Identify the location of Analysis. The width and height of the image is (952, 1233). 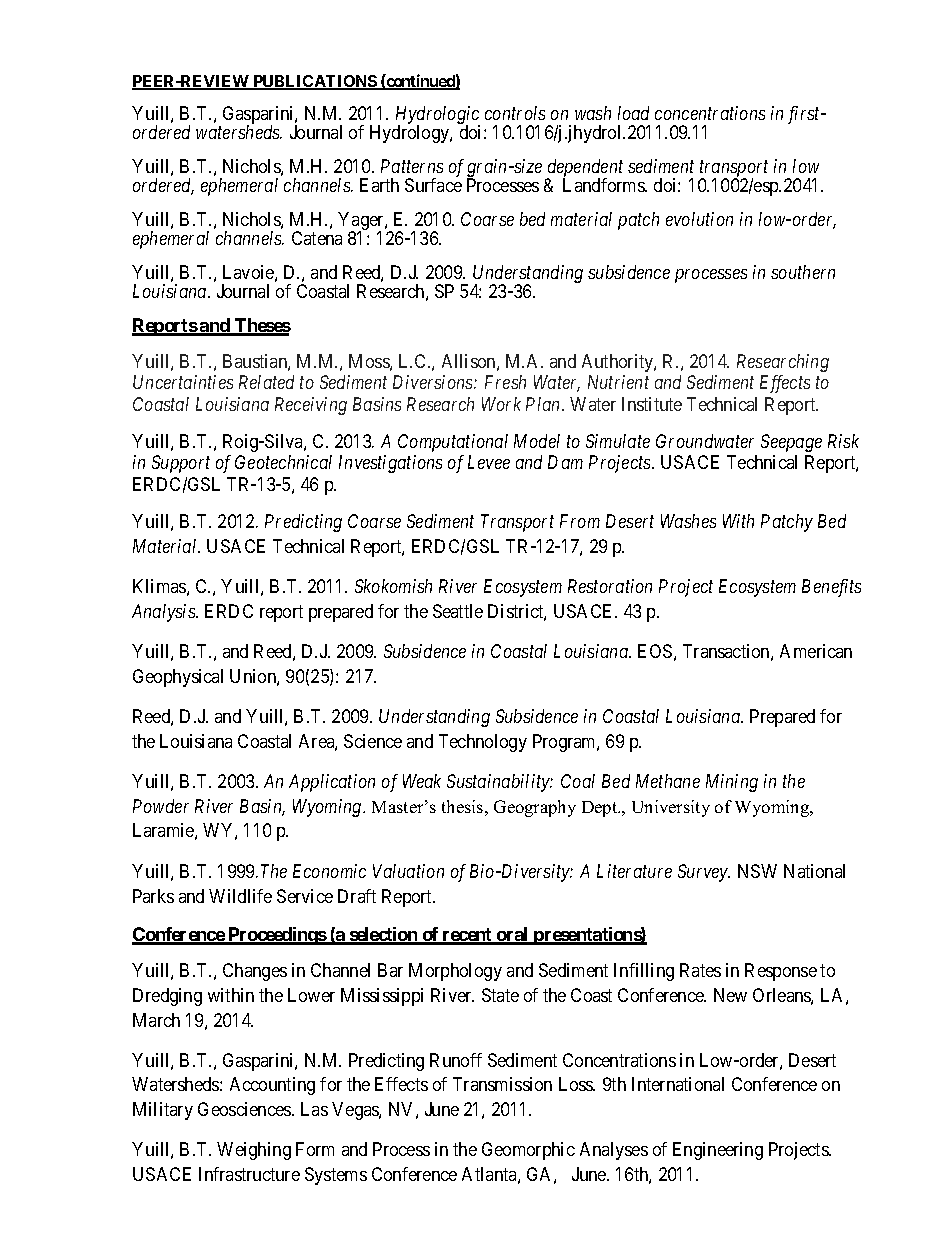
(164, 613).
